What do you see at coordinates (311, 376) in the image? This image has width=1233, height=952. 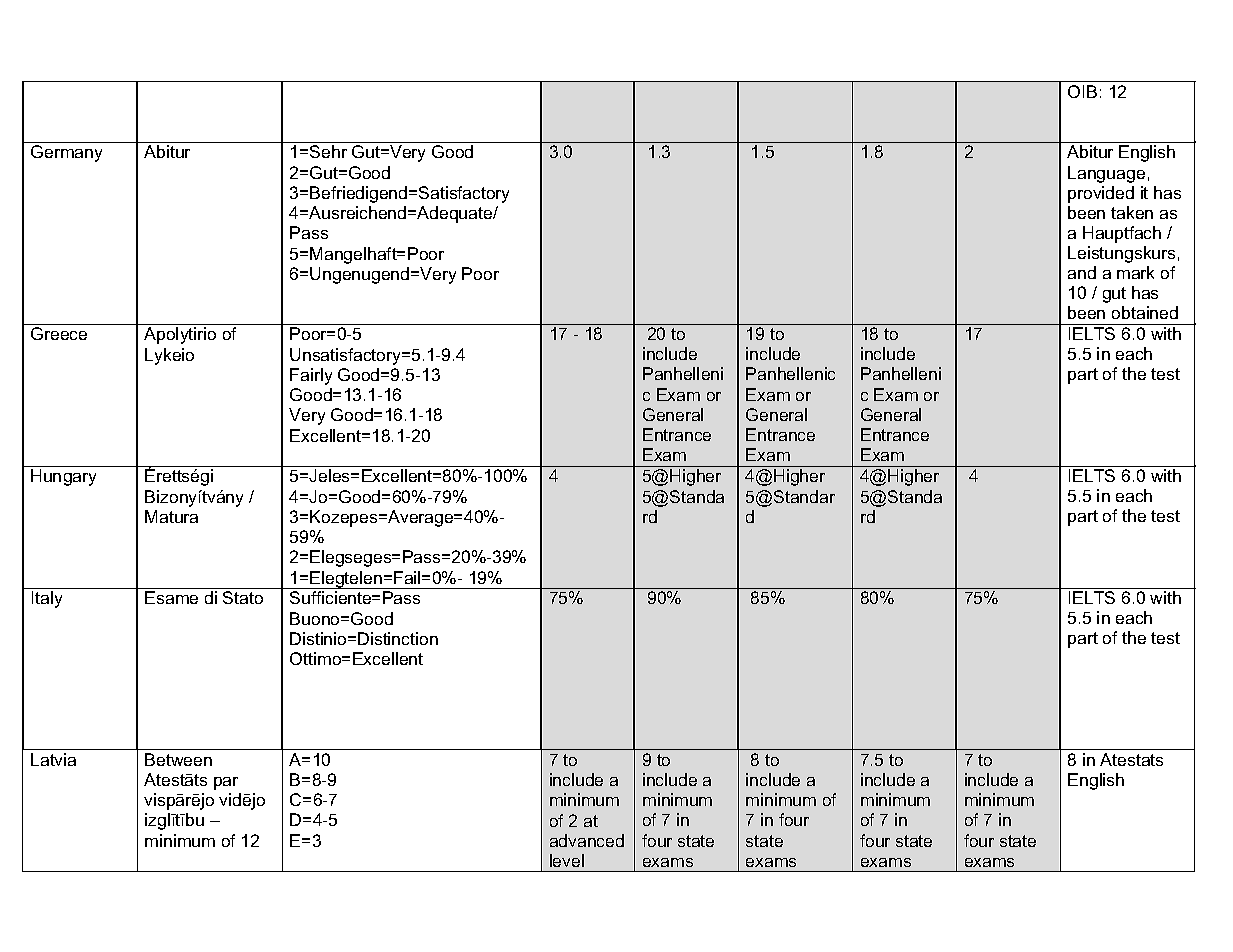 I see `Fairly` at bounding box center [311, 376].
